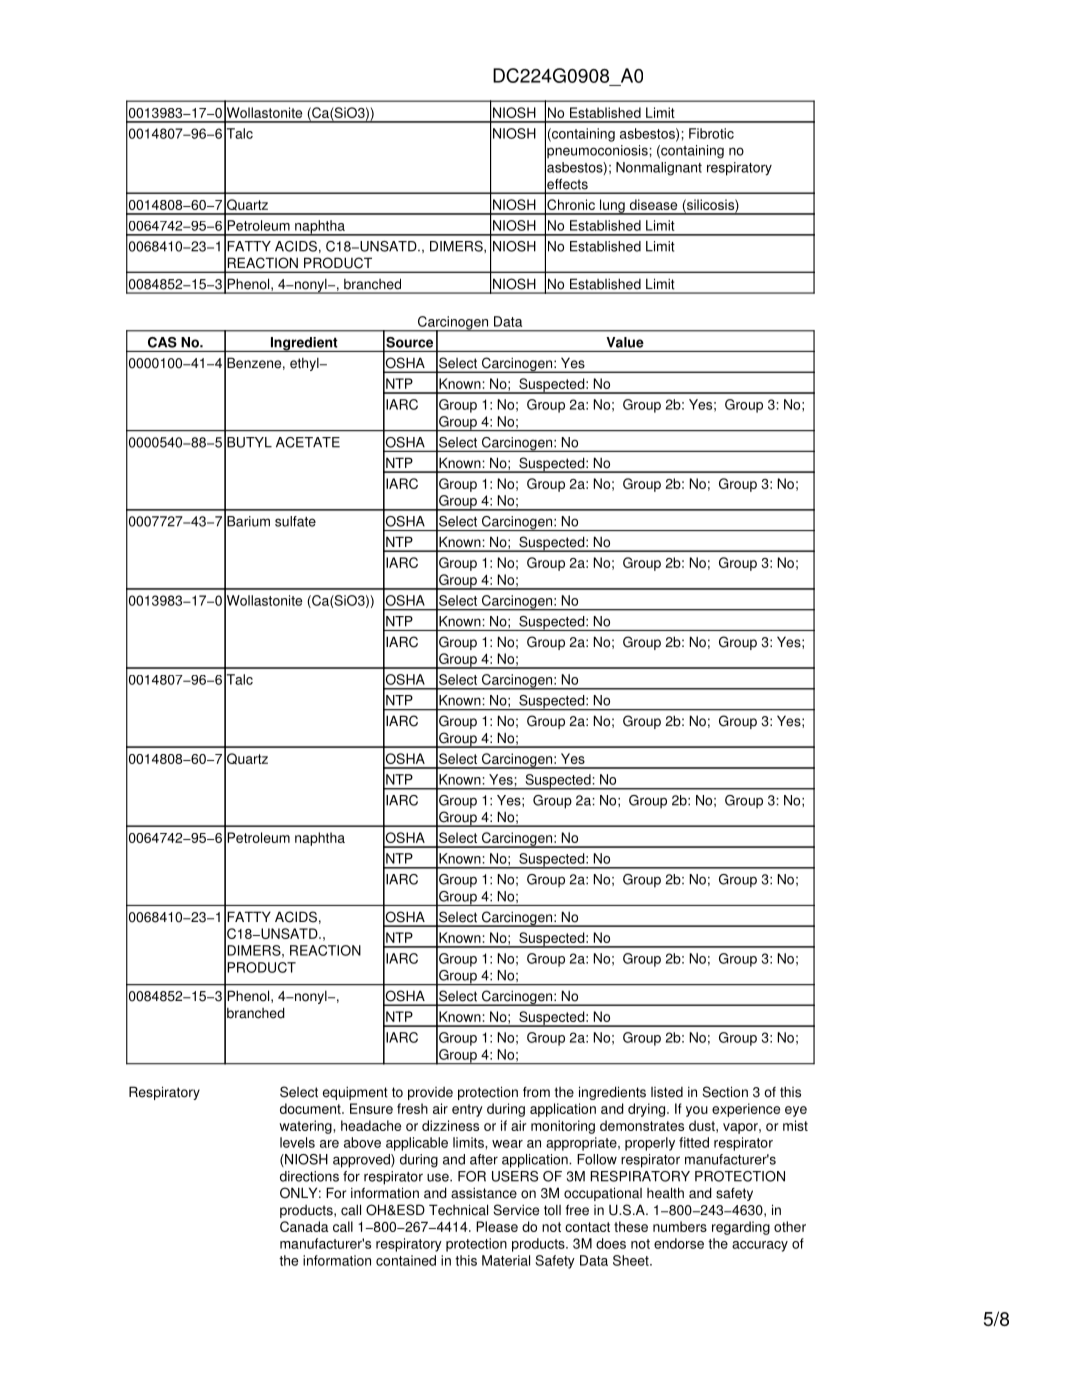 The width and height of the page is (1073, 1389). I want to click on listed, so click(667, 1092).
